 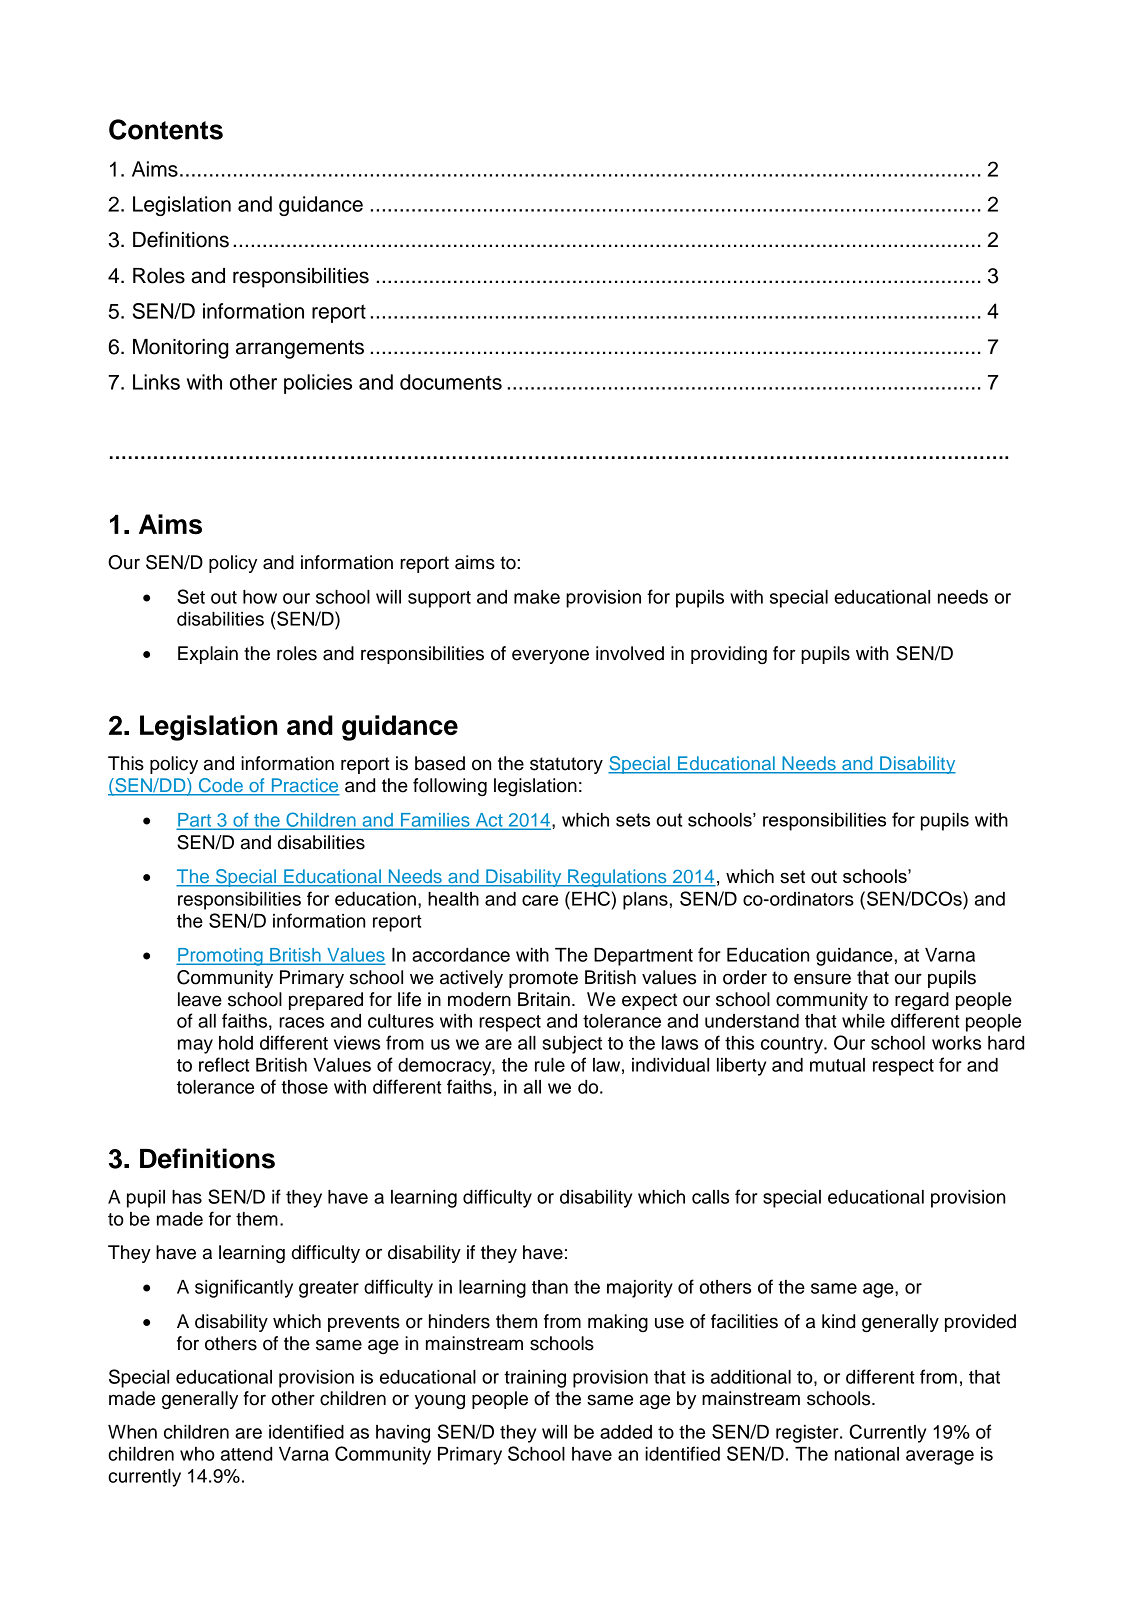 What do you see at coordinates (220, 786) in the screenshot?
I see `Code` at bounding box center [220, 786].
